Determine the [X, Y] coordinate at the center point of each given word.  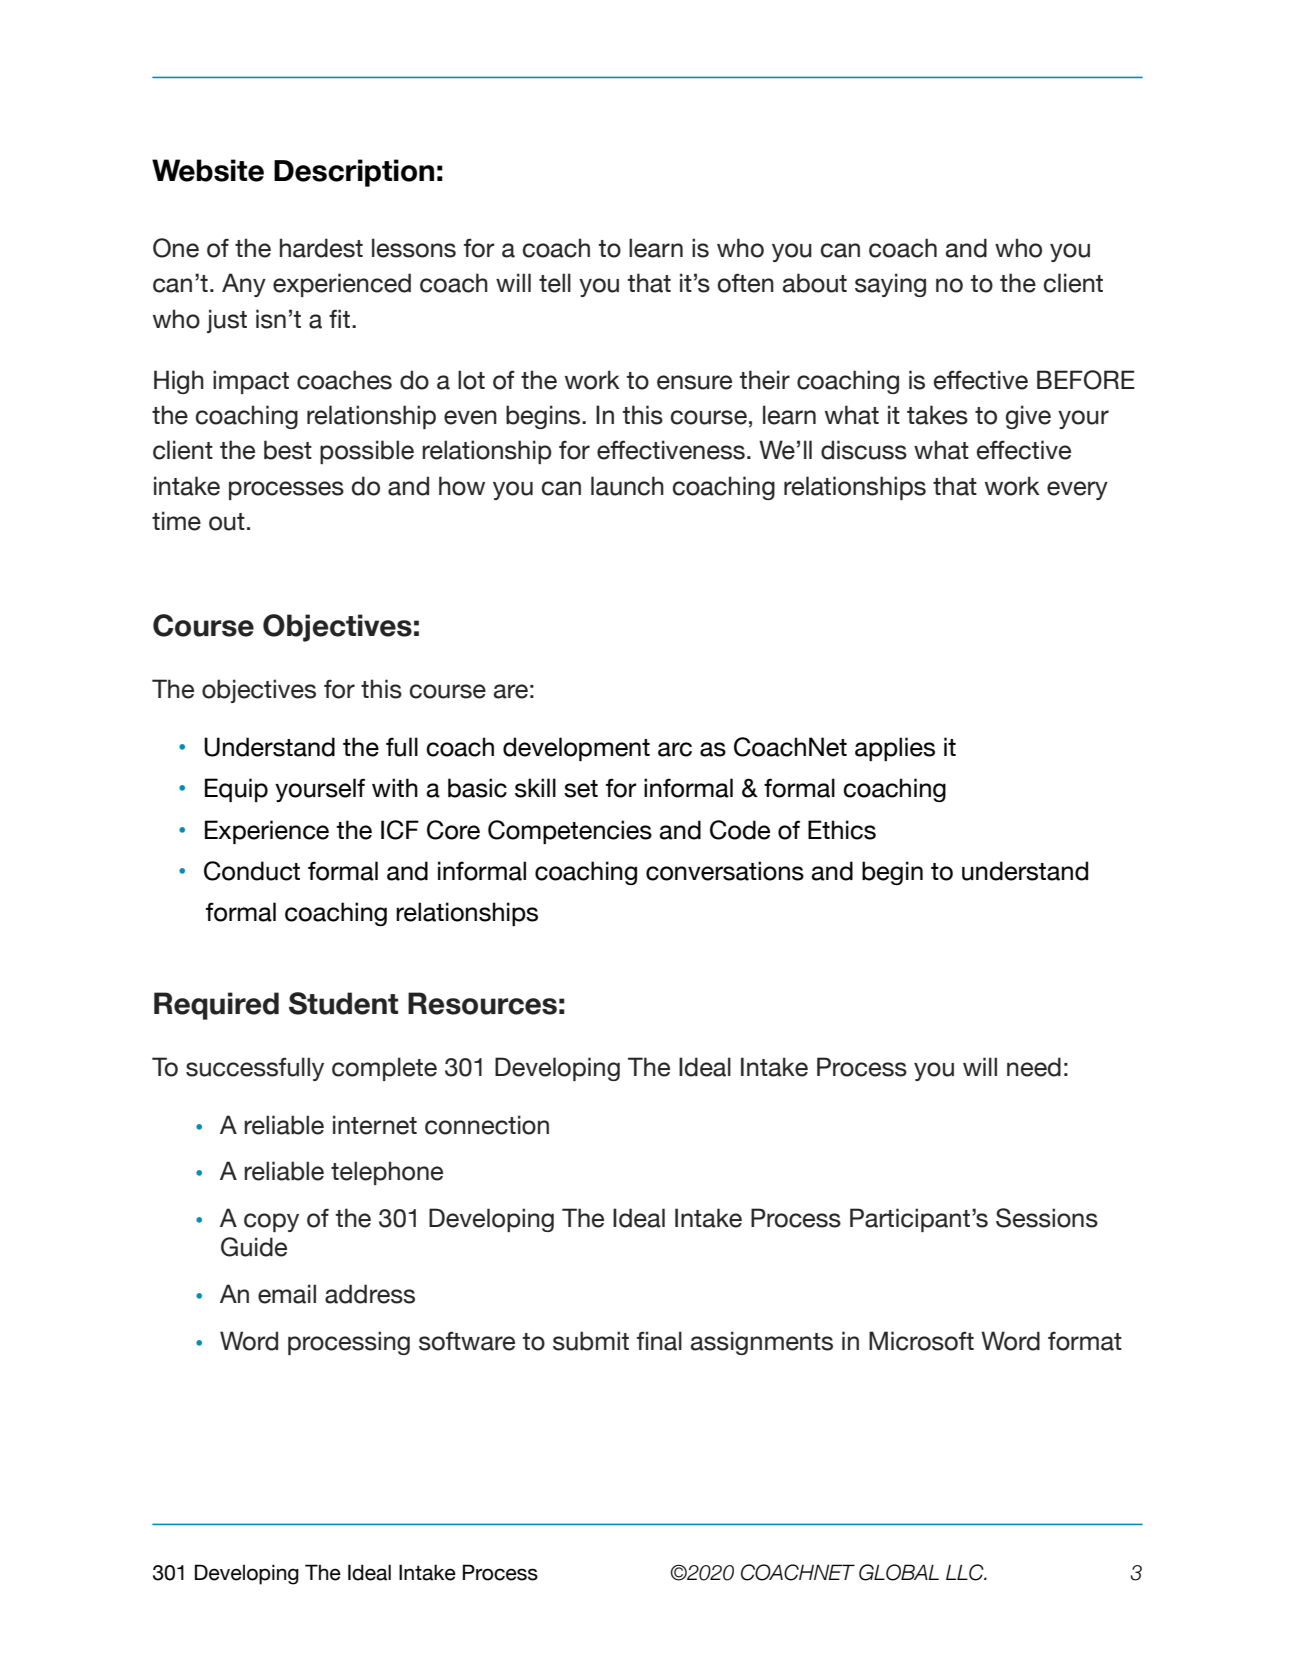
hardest [321, 248]
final [659, 1341]
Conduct [252, 871]
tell [555, 283]
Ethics [842, 830]
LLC [966, 1572]
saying [890, 285]
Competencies [570, 832]
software [467, 1341]
